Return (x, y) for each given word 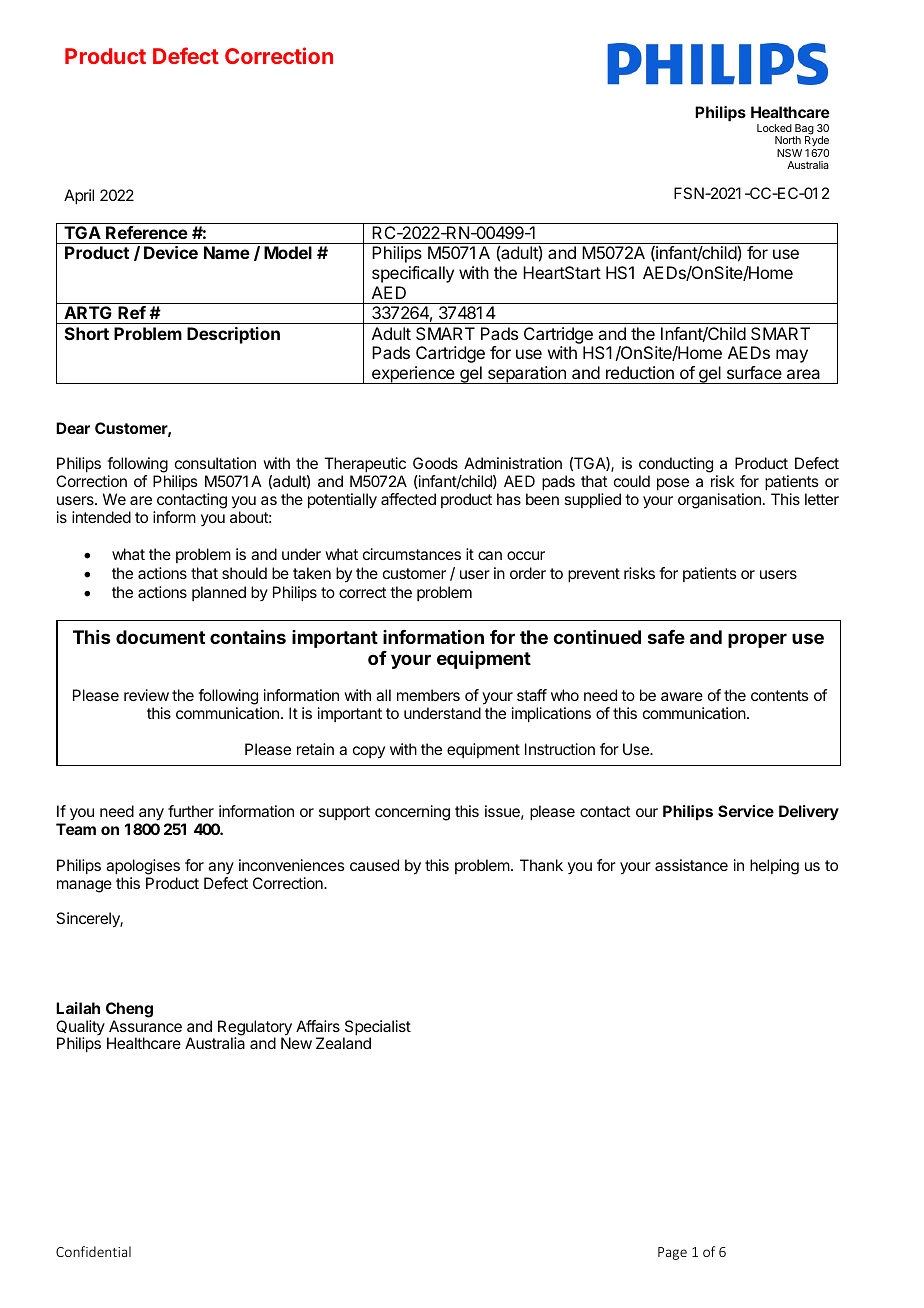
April (79, 197)
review (146, 695)
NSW (789, 153)
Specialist (377, 1029)
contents (779, 695)
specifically (413, 274)
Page (672, 1253)
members (428, 695)
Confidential (93, 1251)
